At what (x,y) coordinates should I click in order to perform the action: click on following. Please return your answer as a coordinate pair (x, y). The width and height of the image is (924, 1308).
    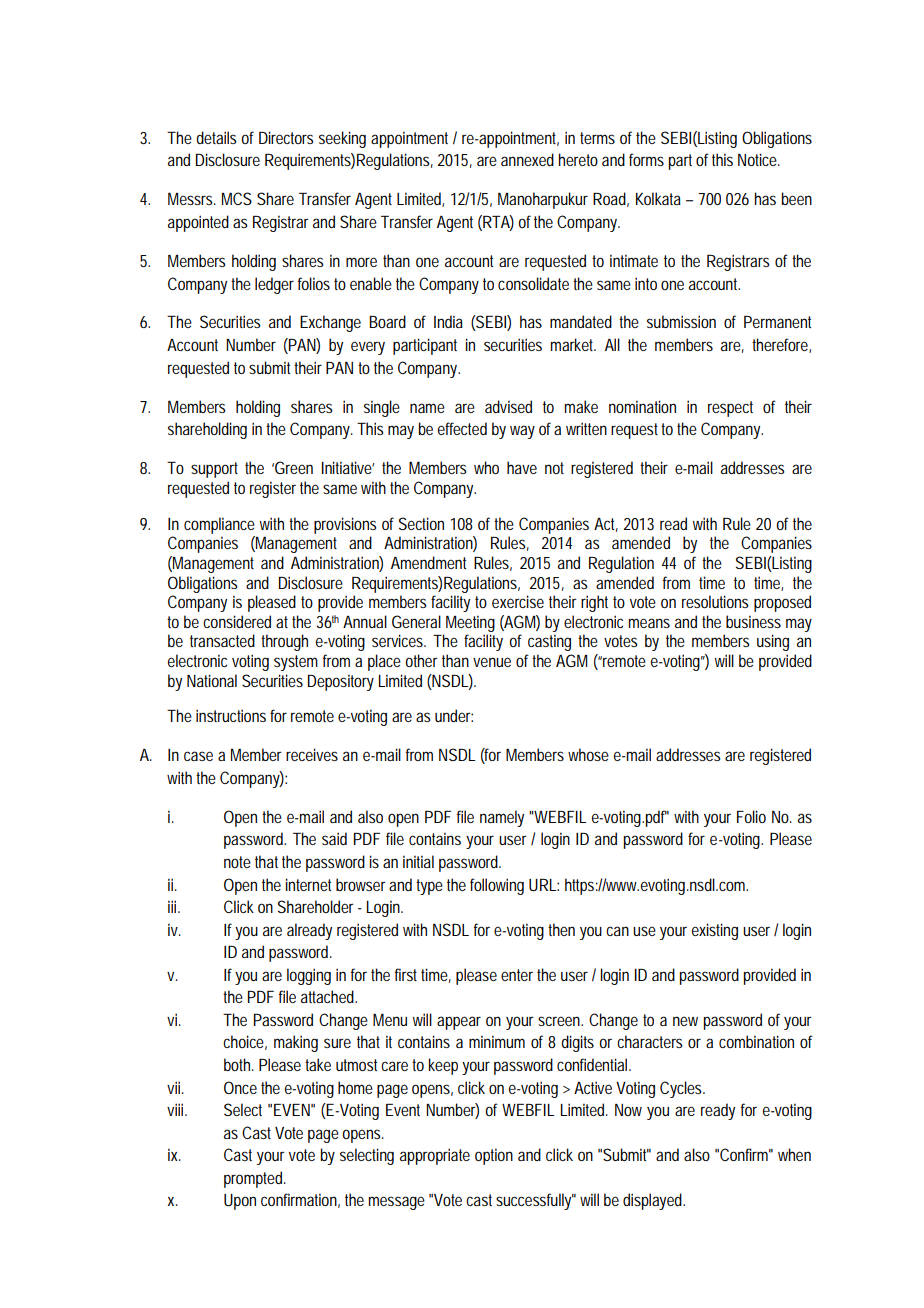
    Looking at the image, I should click on (497, 886).
